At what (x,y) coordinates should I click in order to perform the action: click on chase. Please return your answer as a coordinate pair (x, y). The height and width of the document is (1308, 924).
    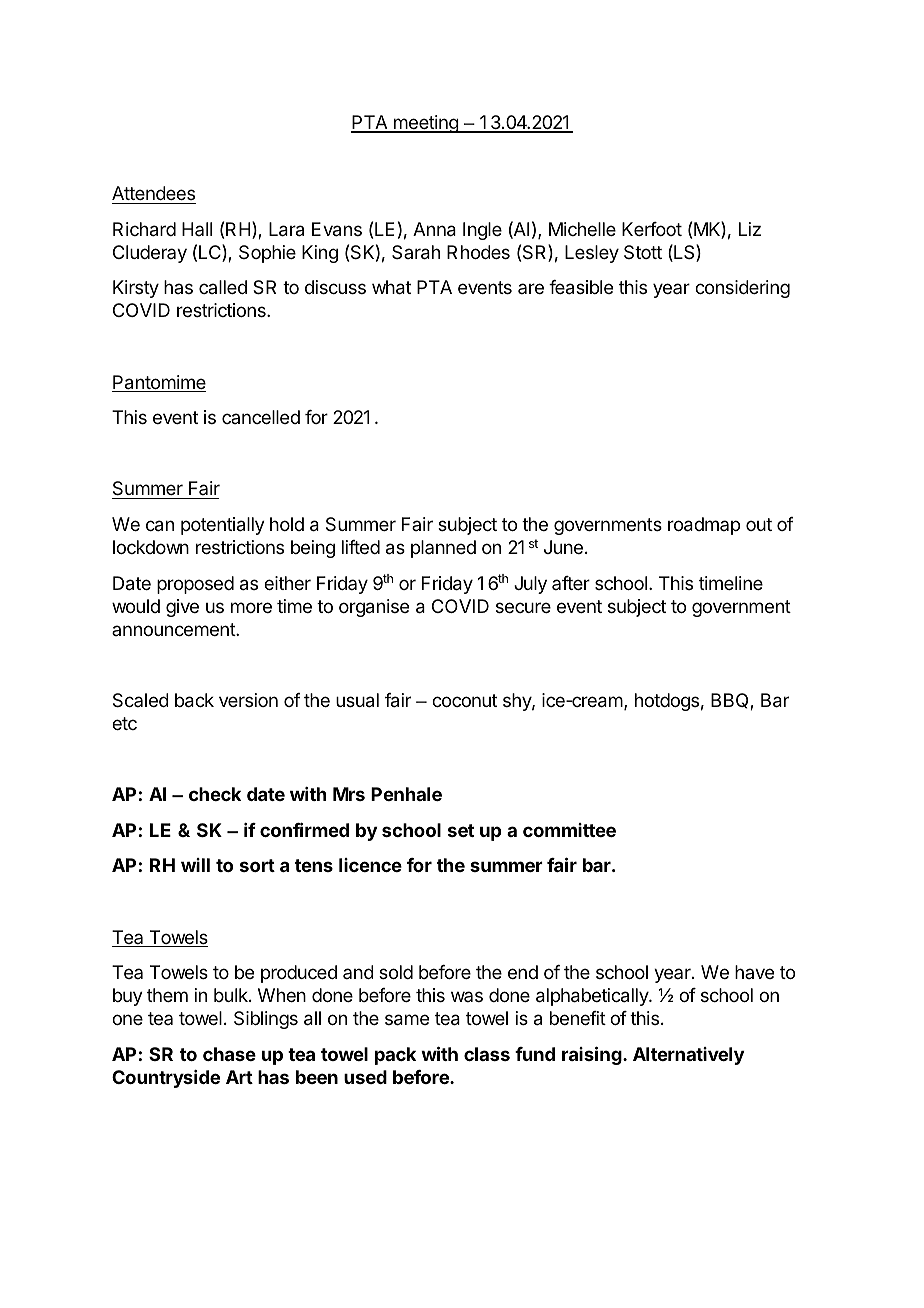
    Looking at the image, I should click on (229, 1054).
